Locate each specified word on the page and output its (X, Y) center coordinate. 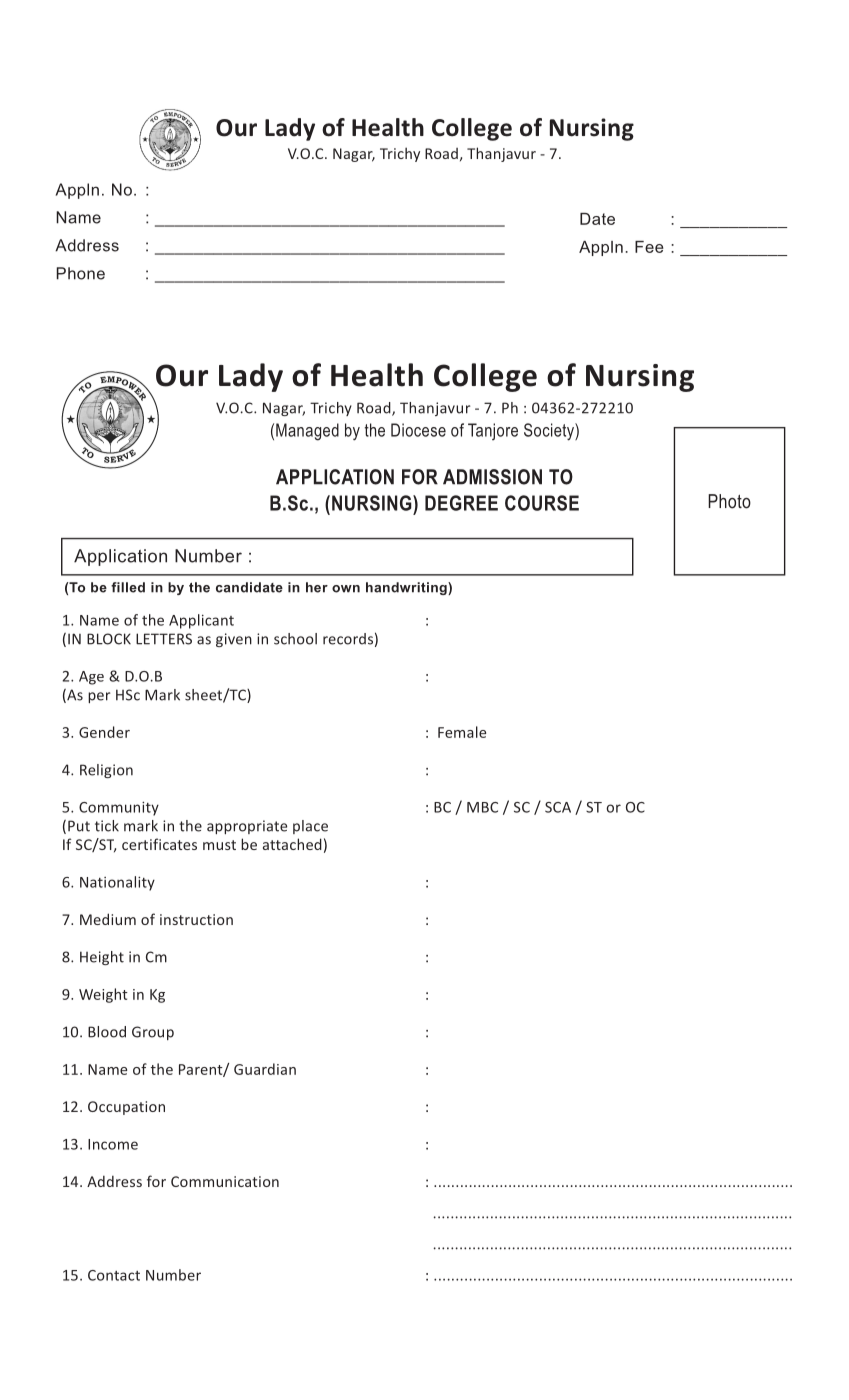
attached (292, 844)
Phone (80, 273)
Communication (225, 1181)
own (346, 589)
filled (128, 587)
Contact (114, 1275)
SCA (558, 807)
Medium (108, 919)
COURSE (542, 503)
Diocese (418, 430)
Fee (649, 247)
